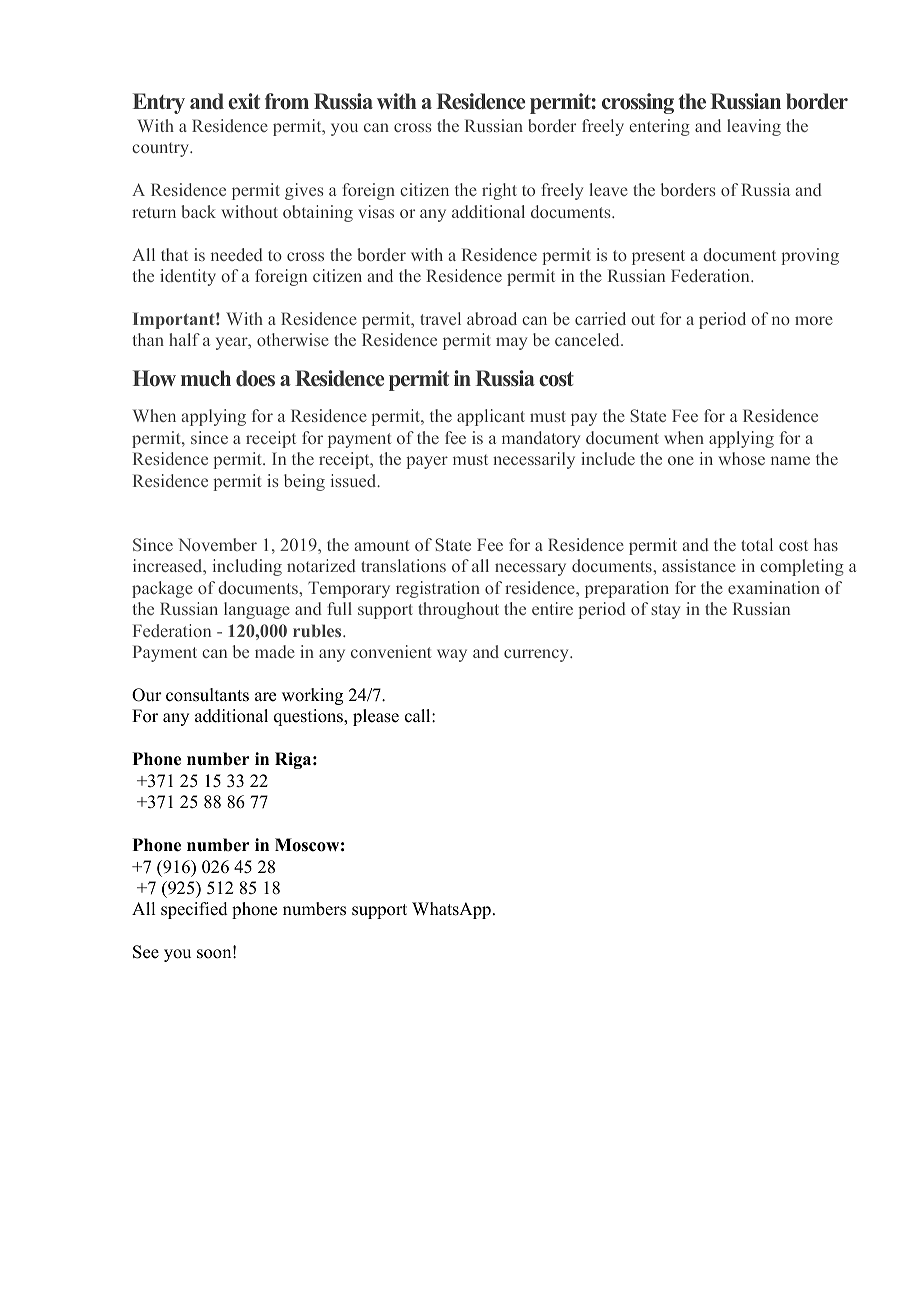 The width and height of the screenshot is (924, 1308). What do you see at coordinates (741, 458) in the screenshot?
I see `whose` at bounding box center [741, 458].
